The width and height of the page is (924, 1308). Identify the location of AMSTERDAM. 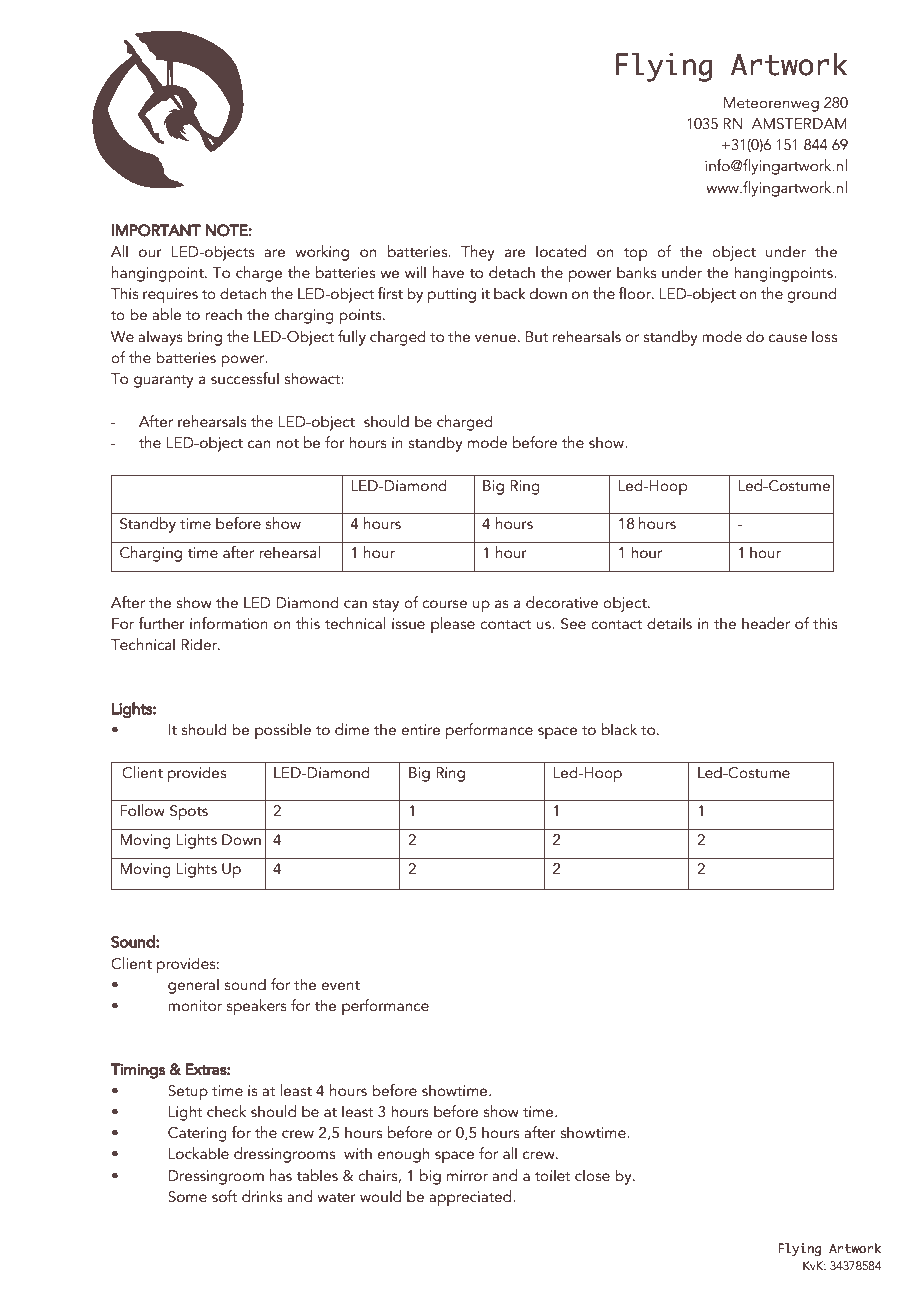
(799, 124).
